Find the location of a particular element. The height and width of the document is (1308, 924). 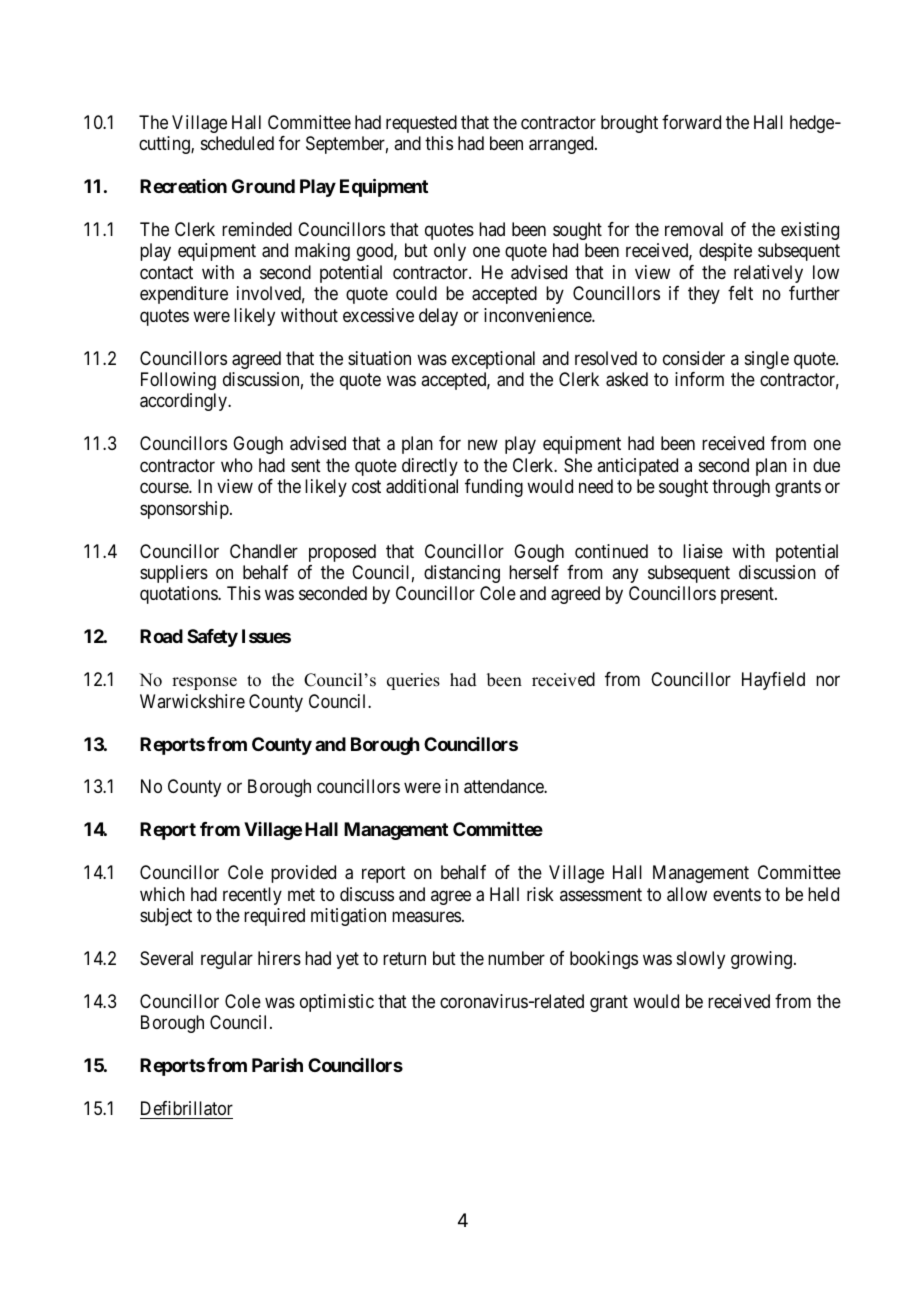

through is located at coordinates (741, 488).
